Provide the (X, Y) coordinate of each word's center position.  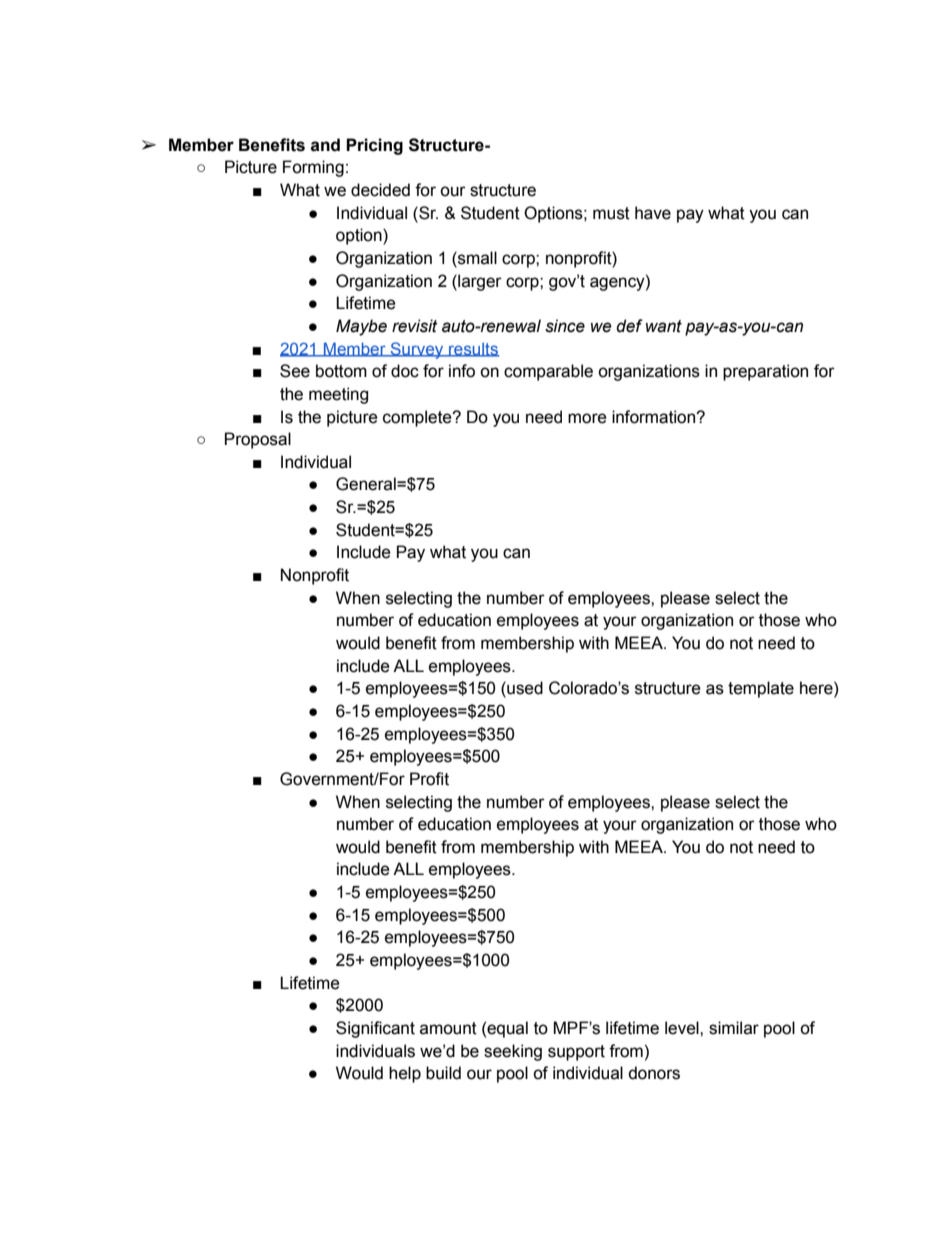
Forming (313, 168)
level (683, 1028)
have (653, 213)
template (761, 689)
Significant (375, 1029)
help (405, 1074)
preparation (765, 372)
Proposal (258, 440)
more (587, 418)
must (611, 213)
